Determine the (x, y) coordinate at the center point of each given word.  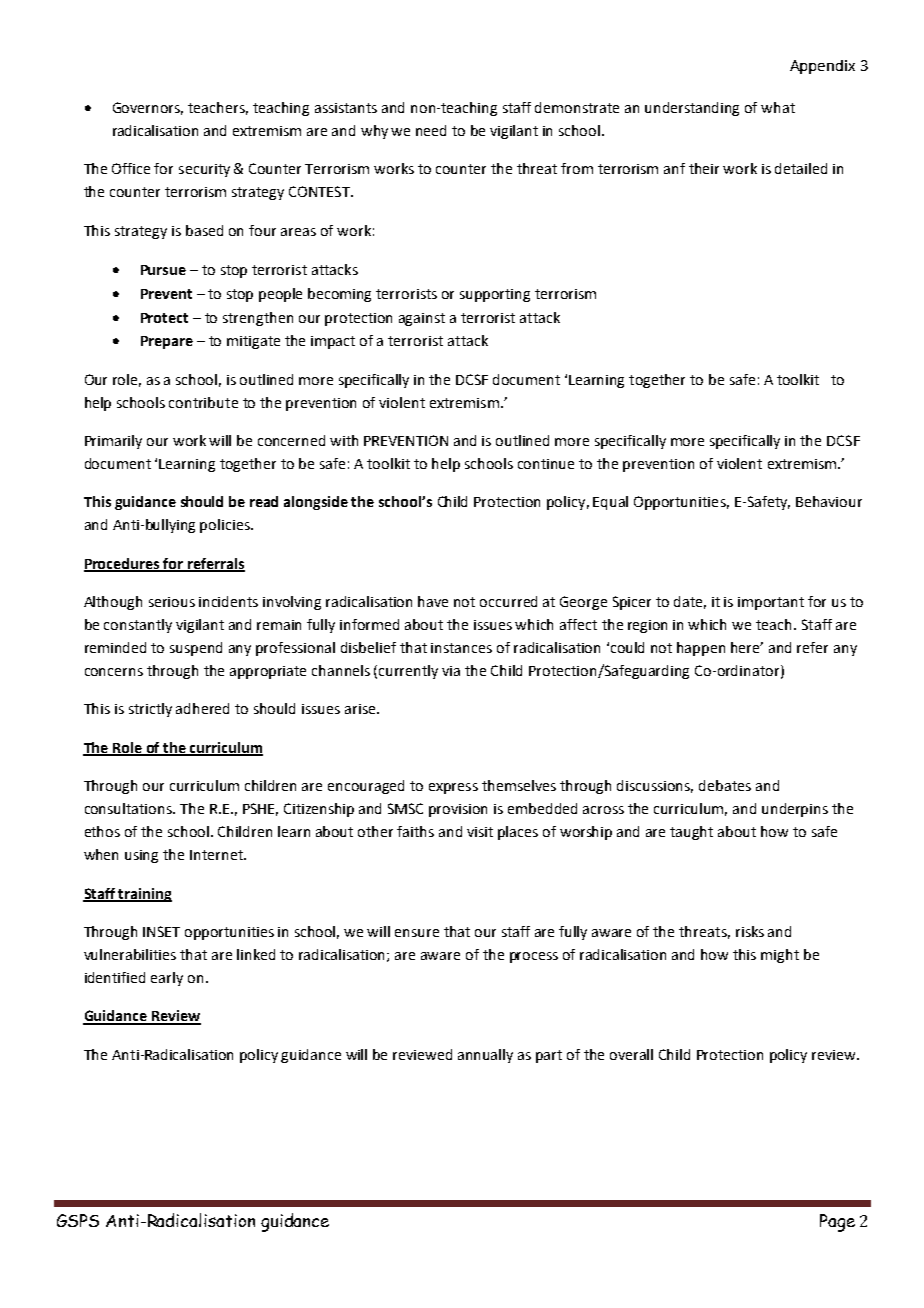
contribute (203, 402)
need (431, 130)
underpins (795, 810)
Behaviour (829, 501)
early (167, 979)
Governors (148, 108)
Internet (217, 855)
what (778, 107)
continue (546, 464)
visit (480, 832)
